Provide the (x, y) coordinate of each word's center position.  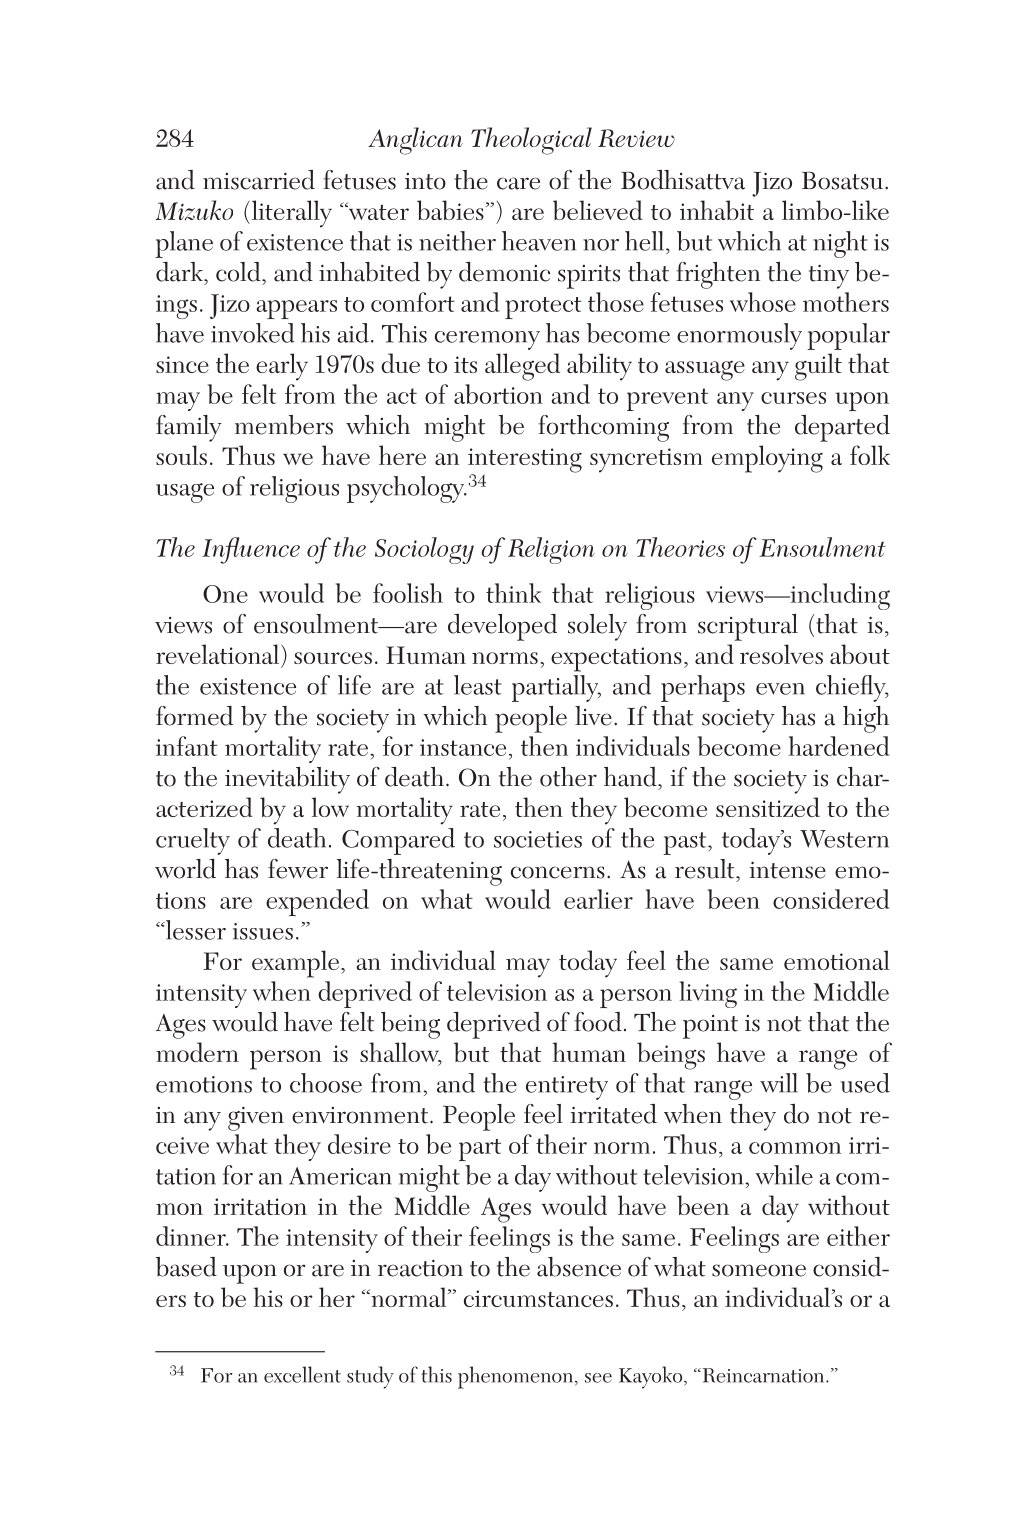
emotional (837, 960)
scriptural (748, 627)
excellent (302, 1374)
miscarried (259, 180)
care (518, 183)
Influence (251, 550)
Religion (551, 550)
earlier (598, 899)
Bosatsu (842, 180)
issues (263, 931)
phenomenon (515, 1377)
